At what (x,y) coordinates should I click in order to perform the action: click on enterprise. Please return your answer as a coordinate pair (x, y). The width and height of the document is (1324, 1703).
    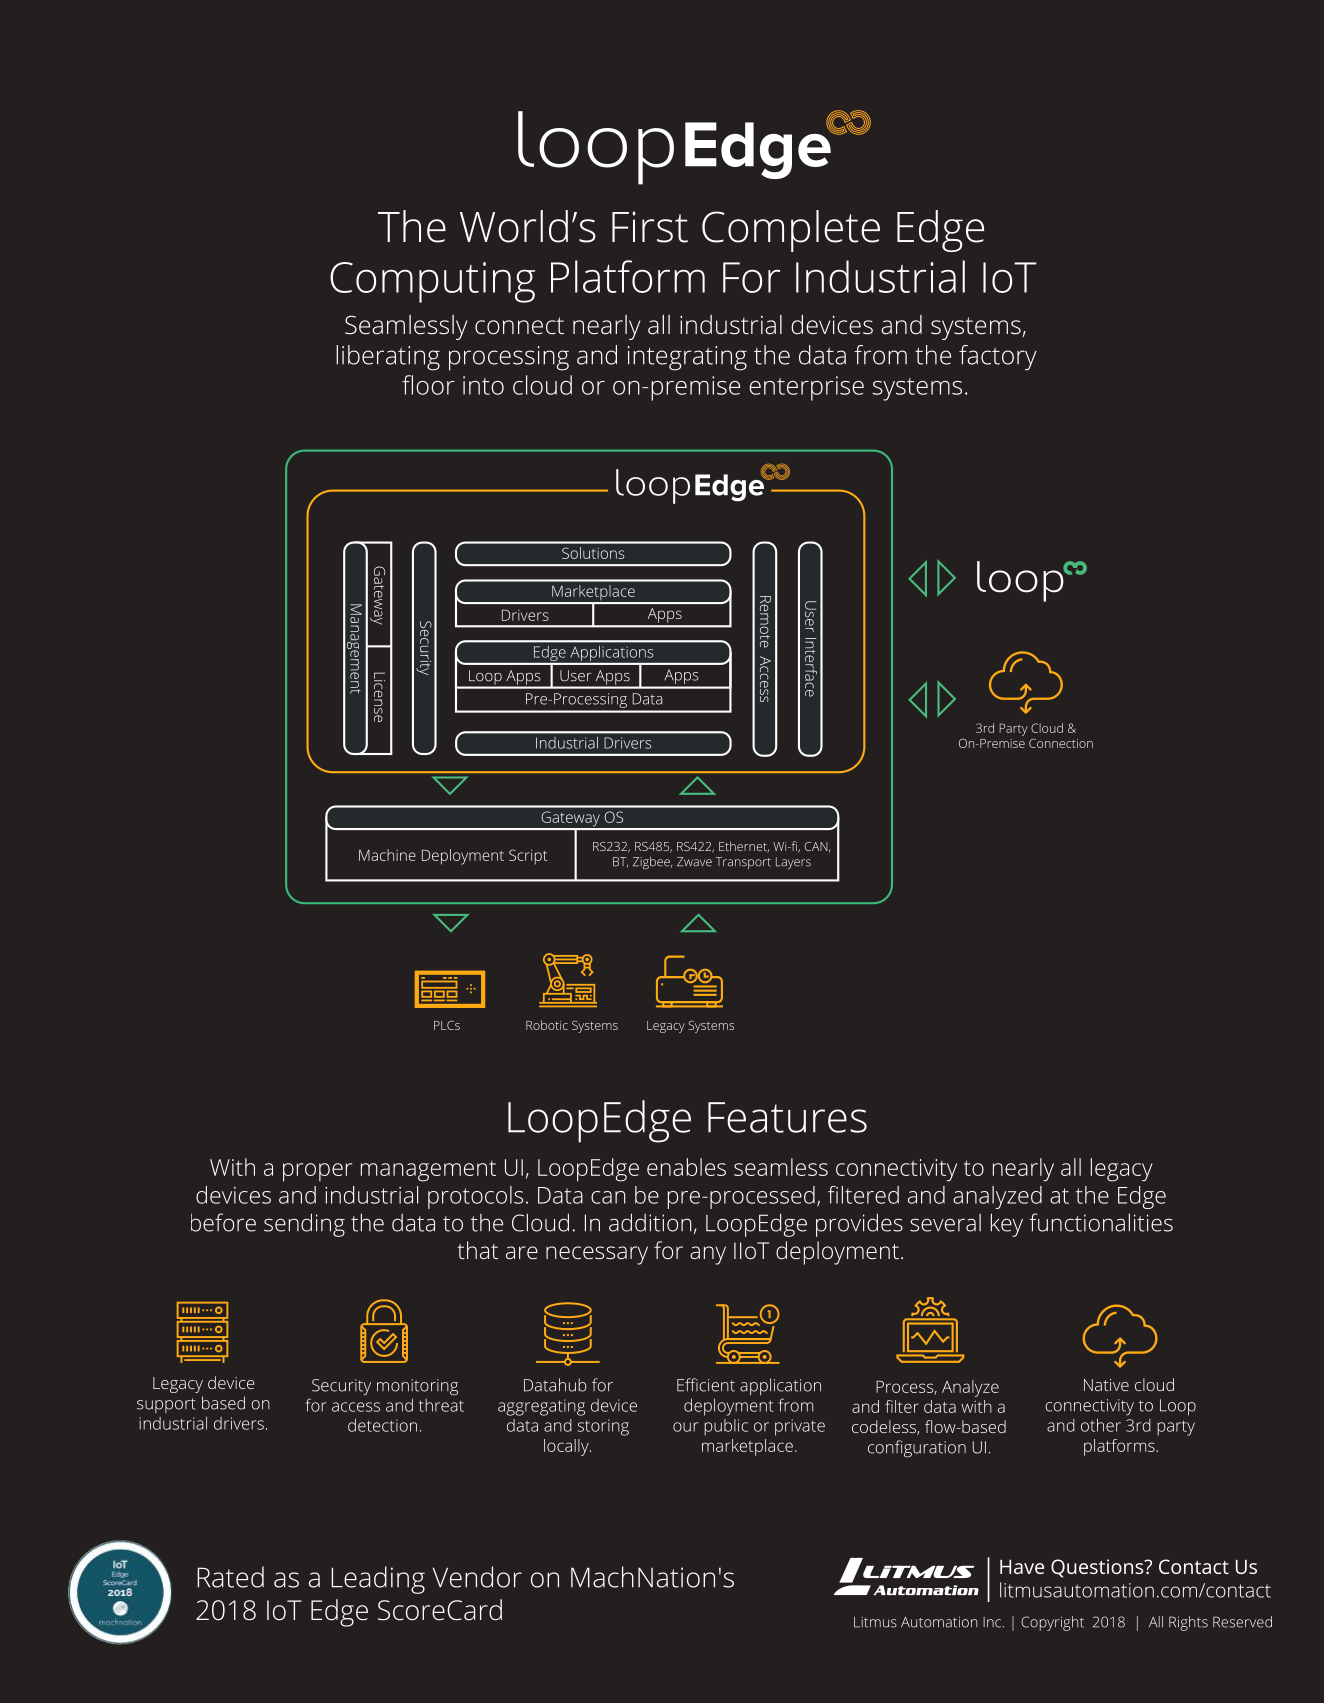
    Looking at the image, I should click on (806, 388).
